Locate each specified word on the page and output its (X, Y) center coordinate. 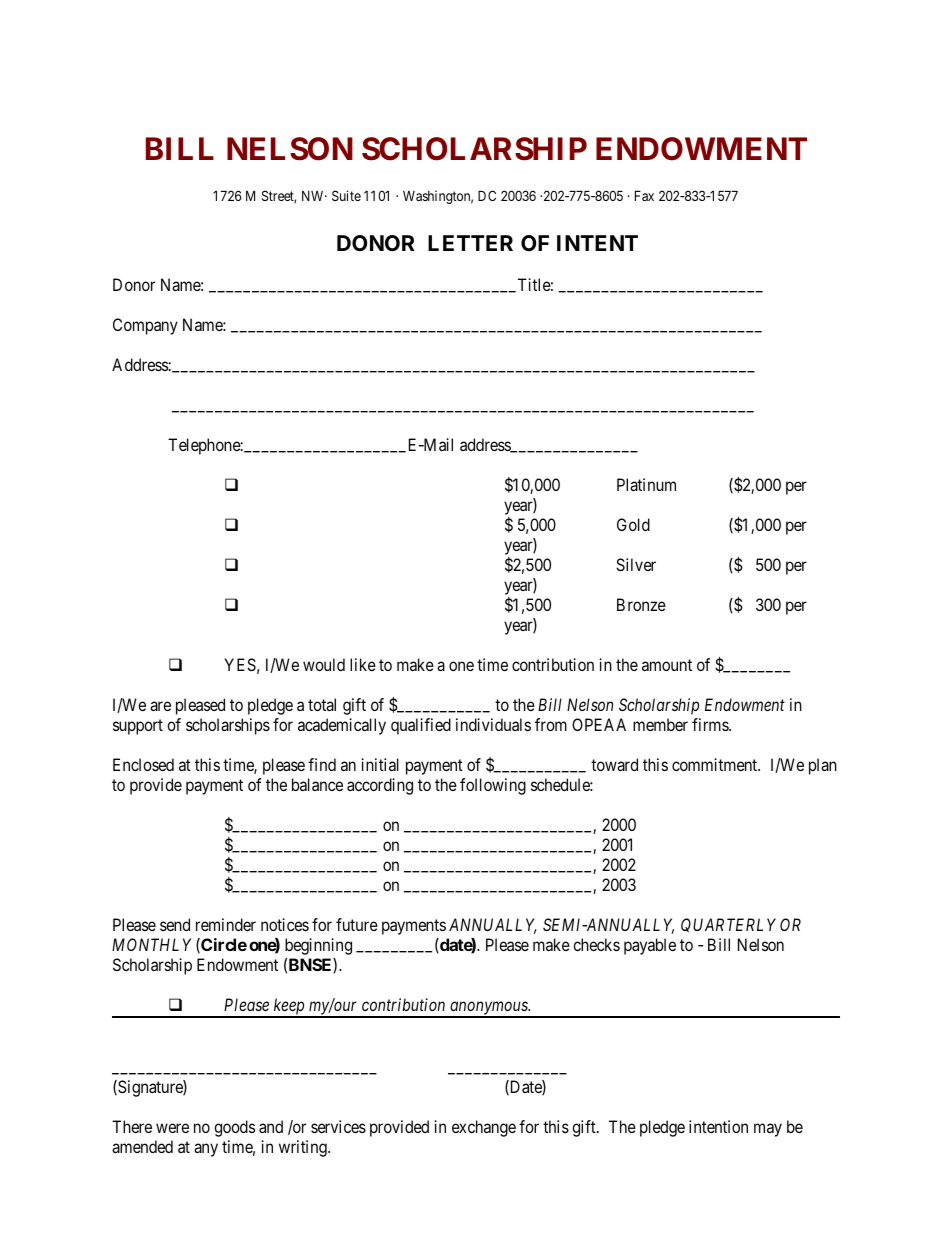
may (768, 1130)
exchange (484, 1128)
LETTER (470, 243)
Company (145, 326)
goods (234, 1128)
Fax (644, 196)
